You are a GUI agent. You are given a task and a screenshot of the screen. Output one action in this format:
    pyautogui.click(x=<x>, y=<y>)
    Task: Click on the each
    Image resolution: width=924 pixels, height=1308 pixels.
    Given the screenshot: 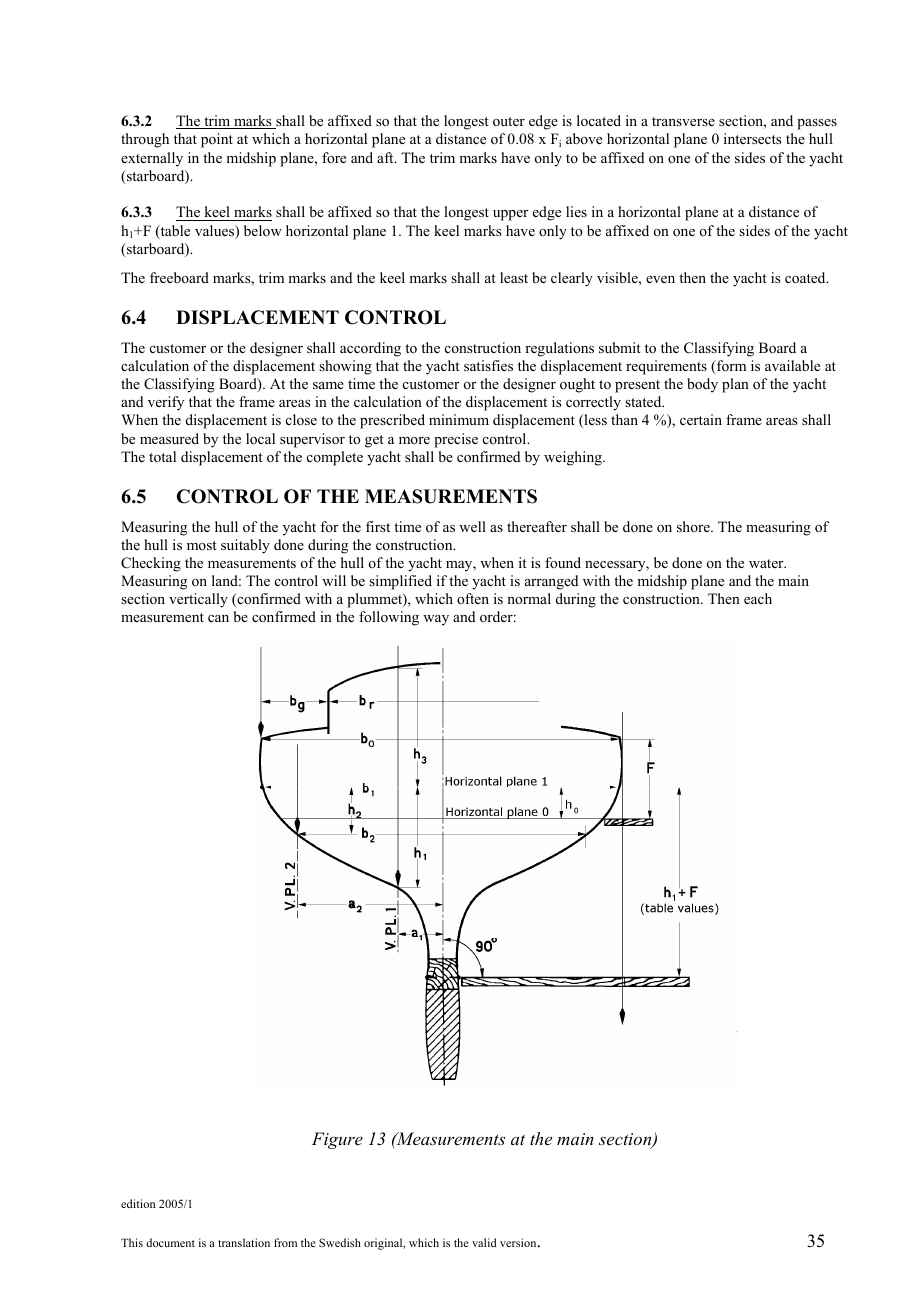 What is the action you would take?
    pyautogui.click(x=758, y=598)
